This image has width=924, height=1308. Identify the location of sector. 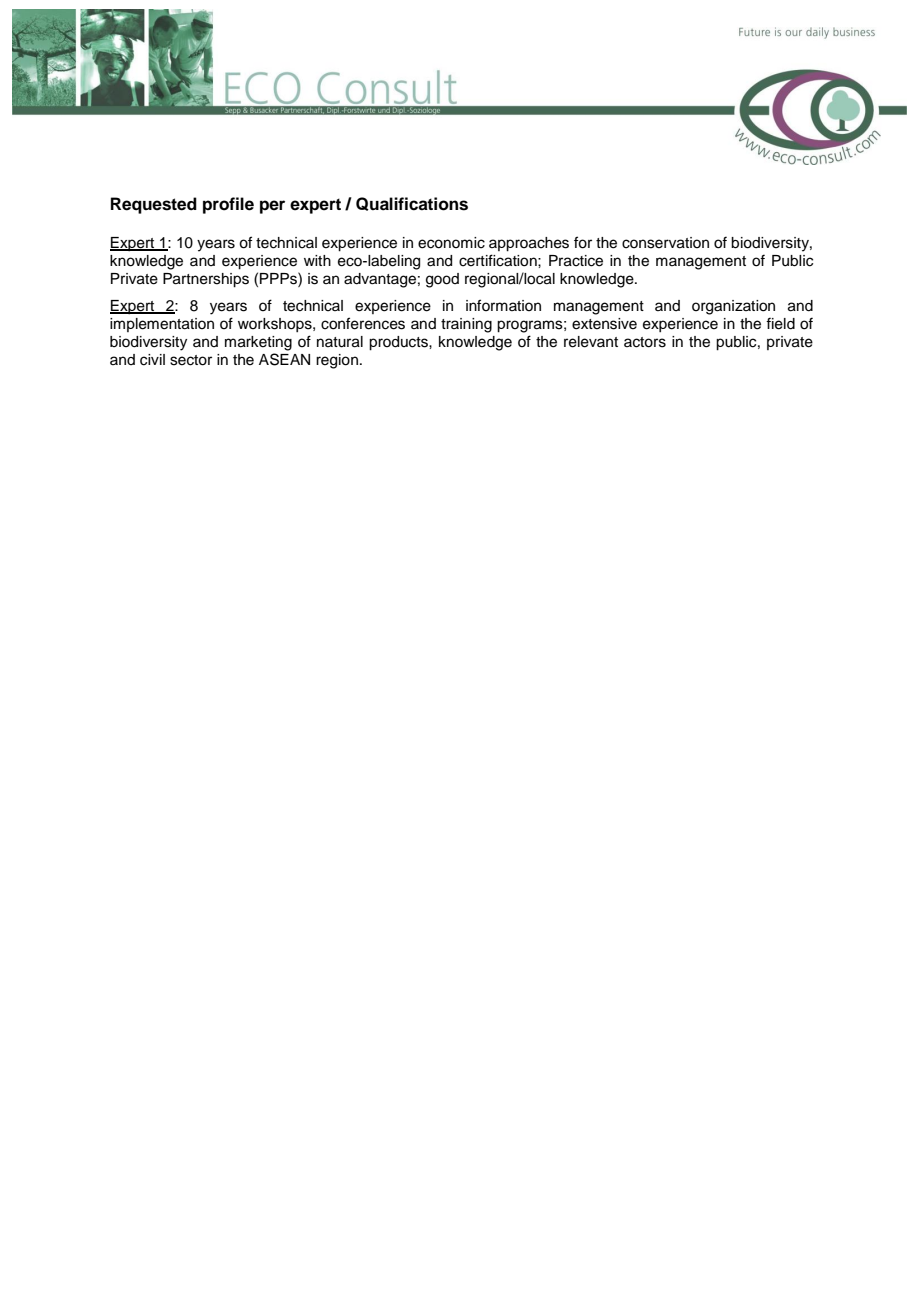
(191, 360).
